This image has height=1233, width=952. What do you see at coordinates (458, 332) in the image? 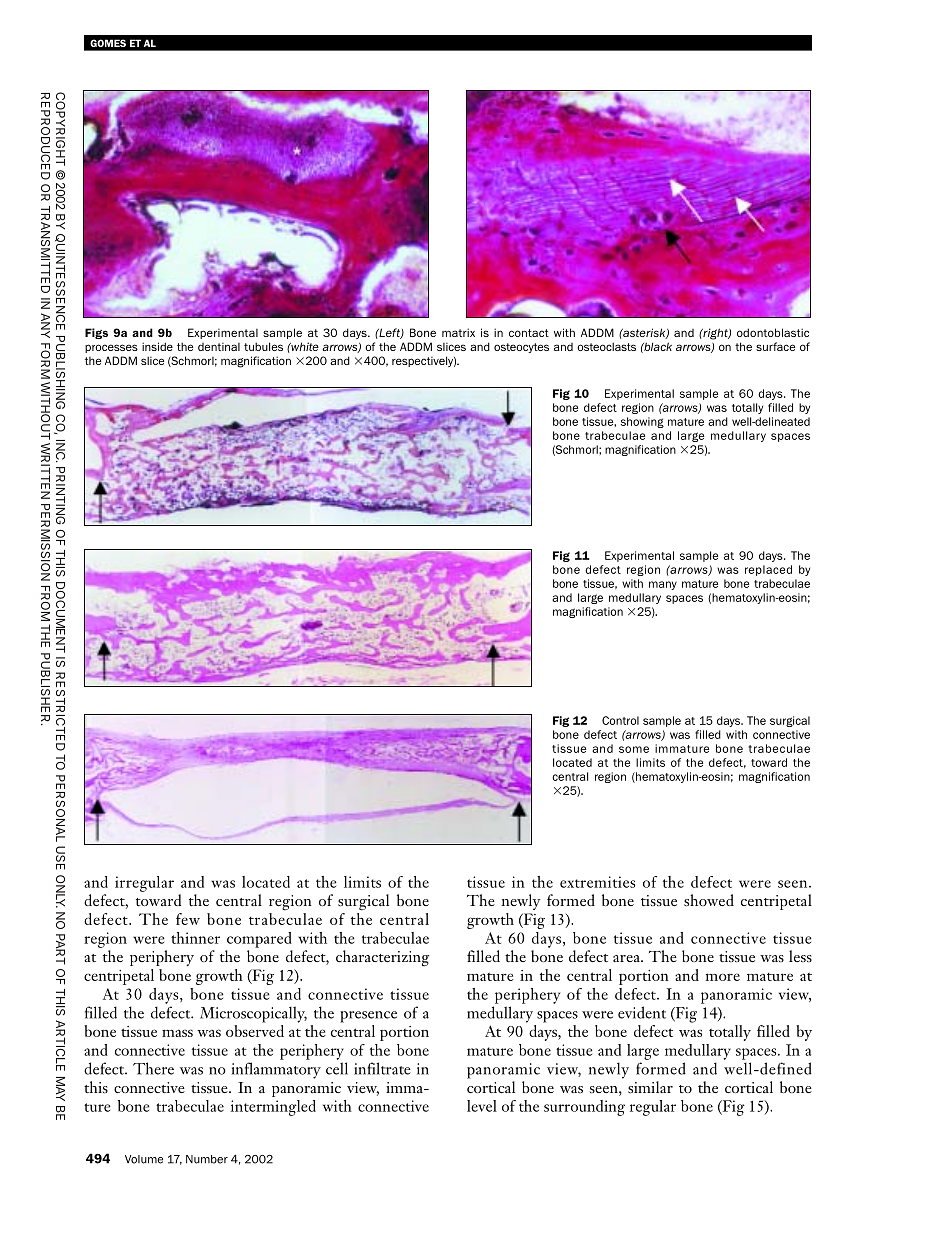
I see `matrix` at bounding box center [458, 332].
